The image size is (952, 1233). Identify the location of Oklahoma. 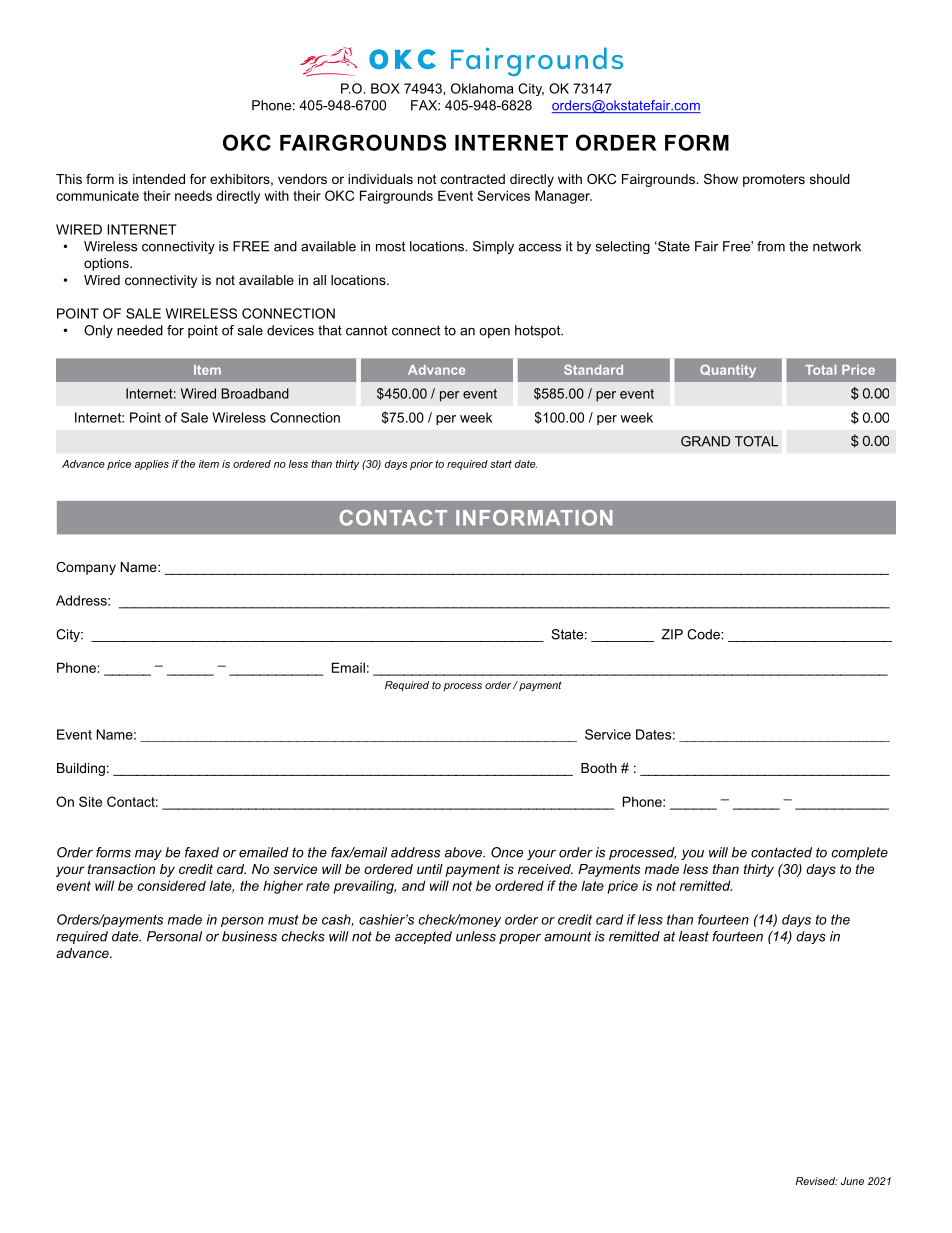
(482, 88).
